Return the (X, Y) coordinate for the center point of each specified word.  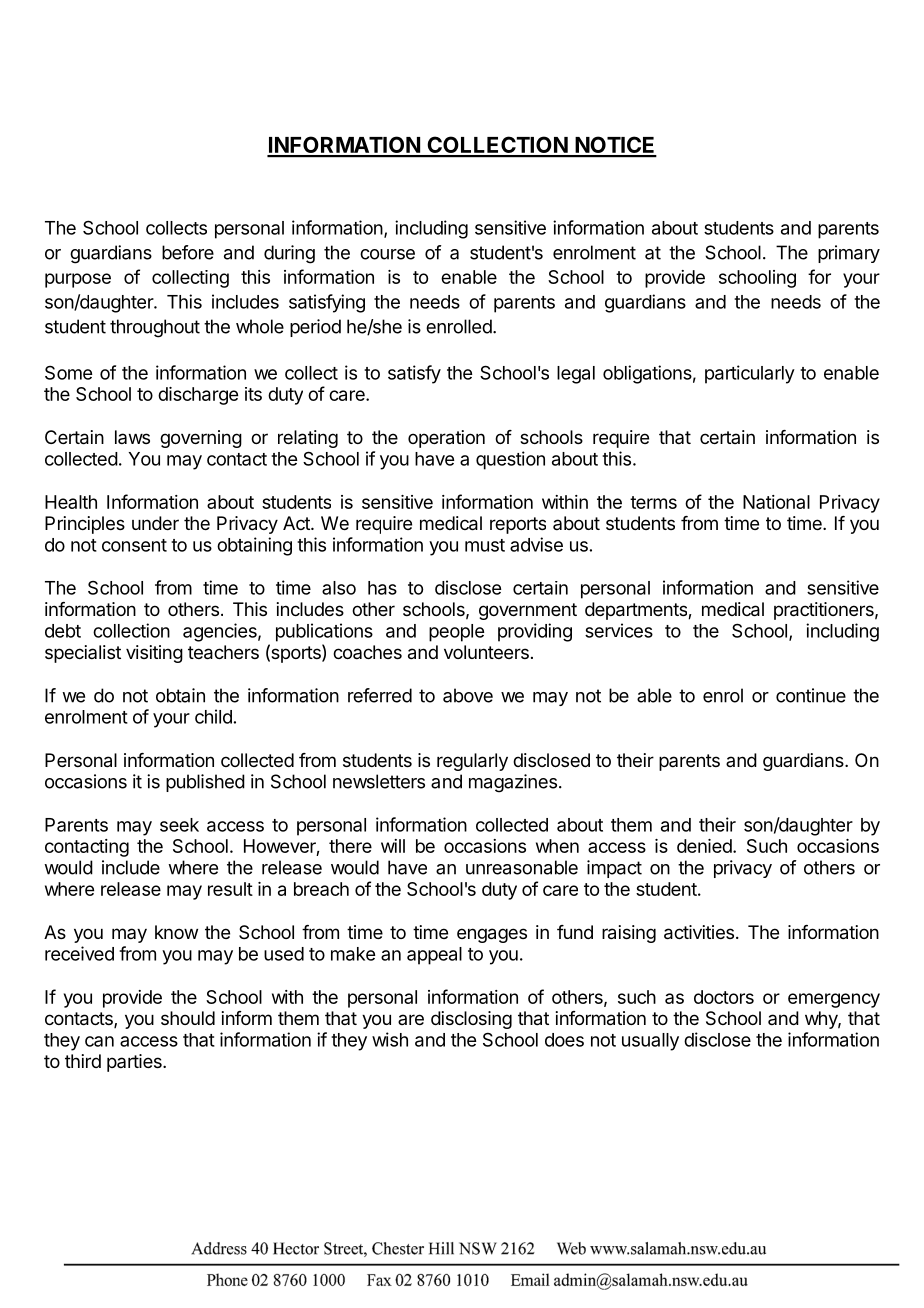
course (387, 254)
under (155, 523)
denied (704, 846)
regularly (472, 762)
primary (849, 254)
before (188, 252)
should (188, 1018)
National (776, 502)
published (205, 783)
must (485, 545)
